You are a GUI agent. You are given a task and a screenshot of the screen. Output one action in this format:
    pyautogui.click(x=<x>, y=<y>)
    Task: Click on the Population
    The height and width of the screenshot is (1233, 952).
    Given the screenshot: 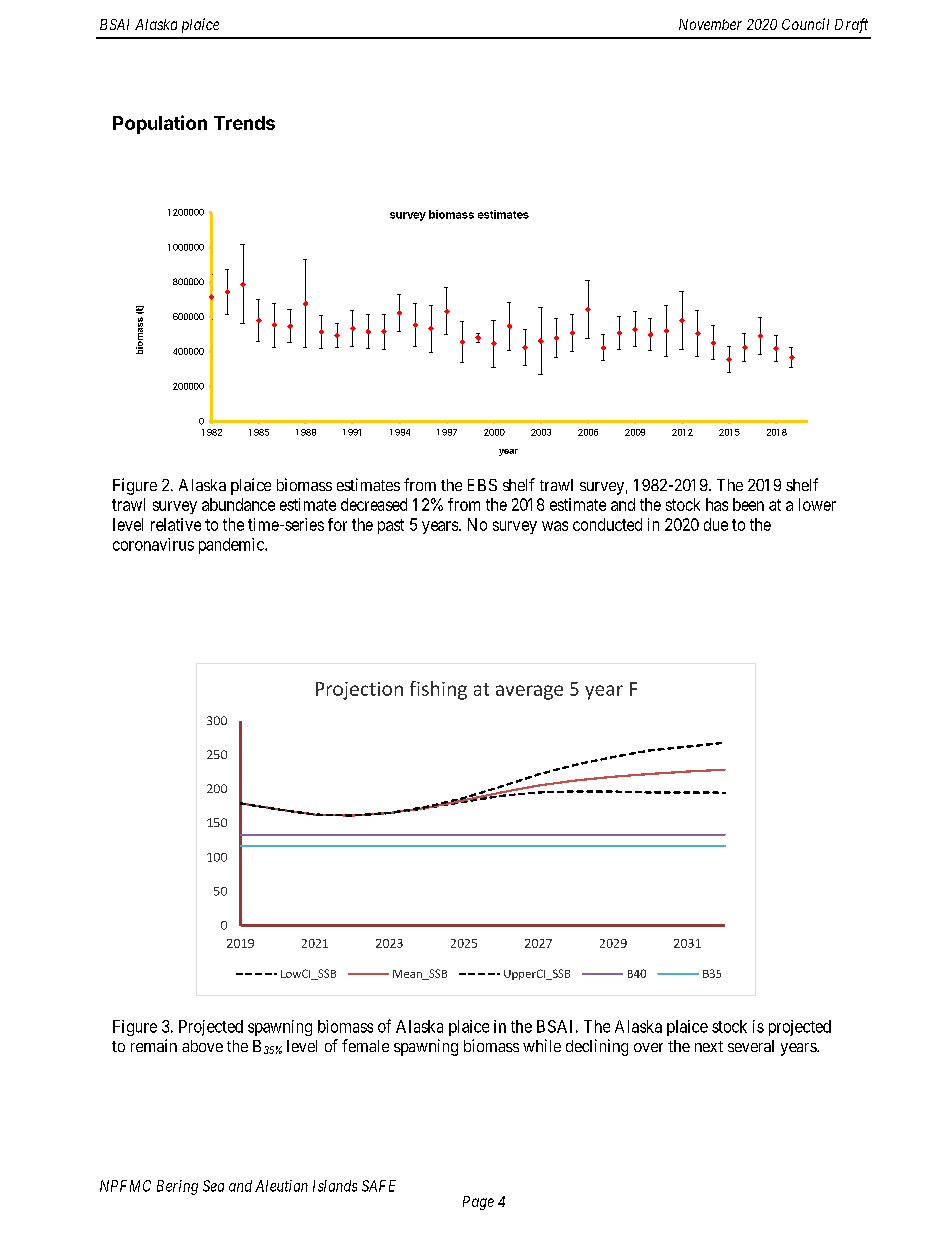 What is the action you would take?
    pyautogui.click(x=160, y=124)
